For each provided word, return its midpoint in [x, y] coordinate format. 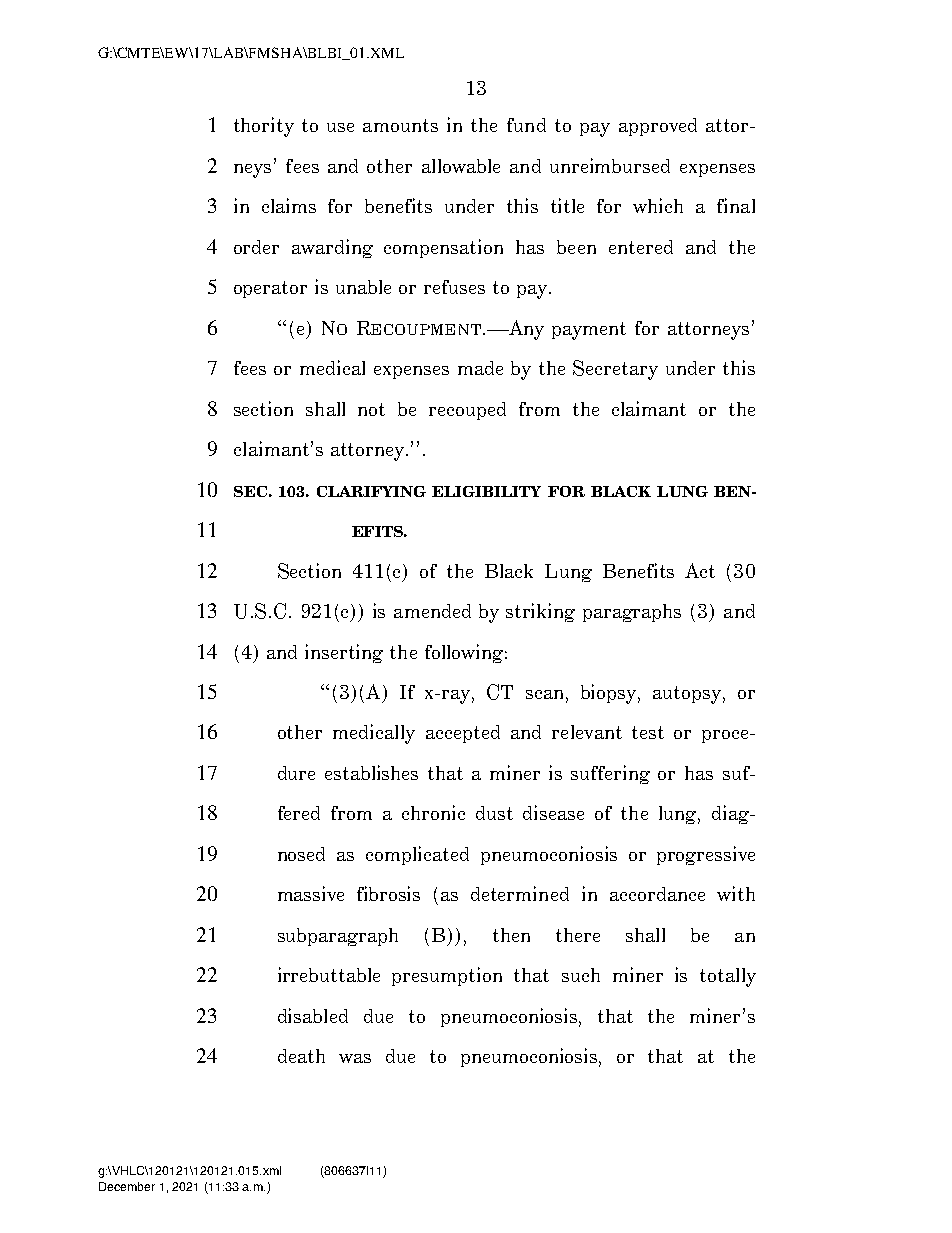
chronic [433, 812]
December [127, 1186]
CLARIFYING [371, 491]
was [355, 1058]
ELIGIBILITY [486, 491]
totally [728, 977]
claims [289, 205]
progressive [706, 855]
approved [658, 127]
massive [311, 893]
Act [700, 570]
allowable [461, 166]
